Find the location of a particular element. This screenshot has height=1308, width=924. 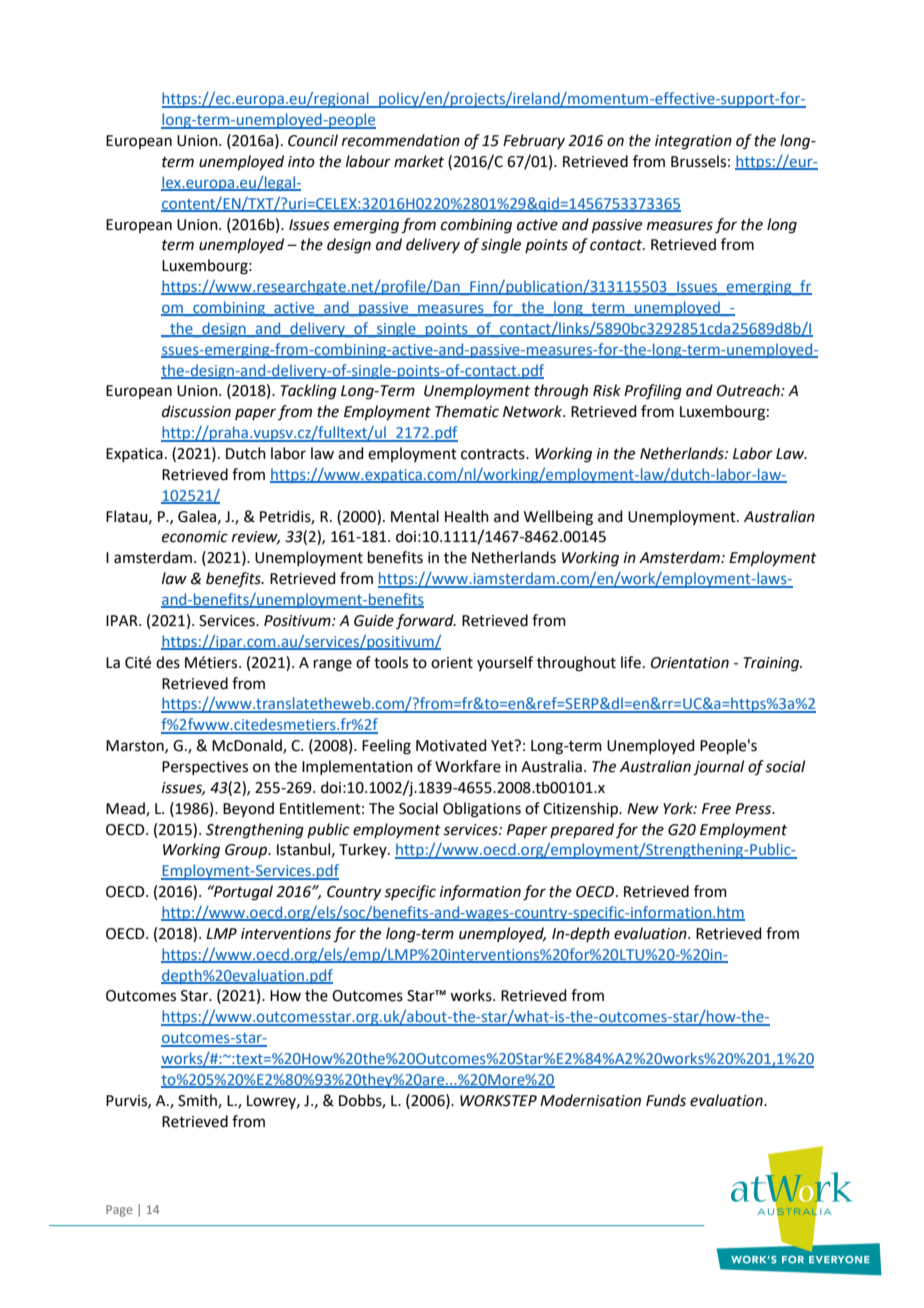

Thematic is located at coordinates (467, 411).
